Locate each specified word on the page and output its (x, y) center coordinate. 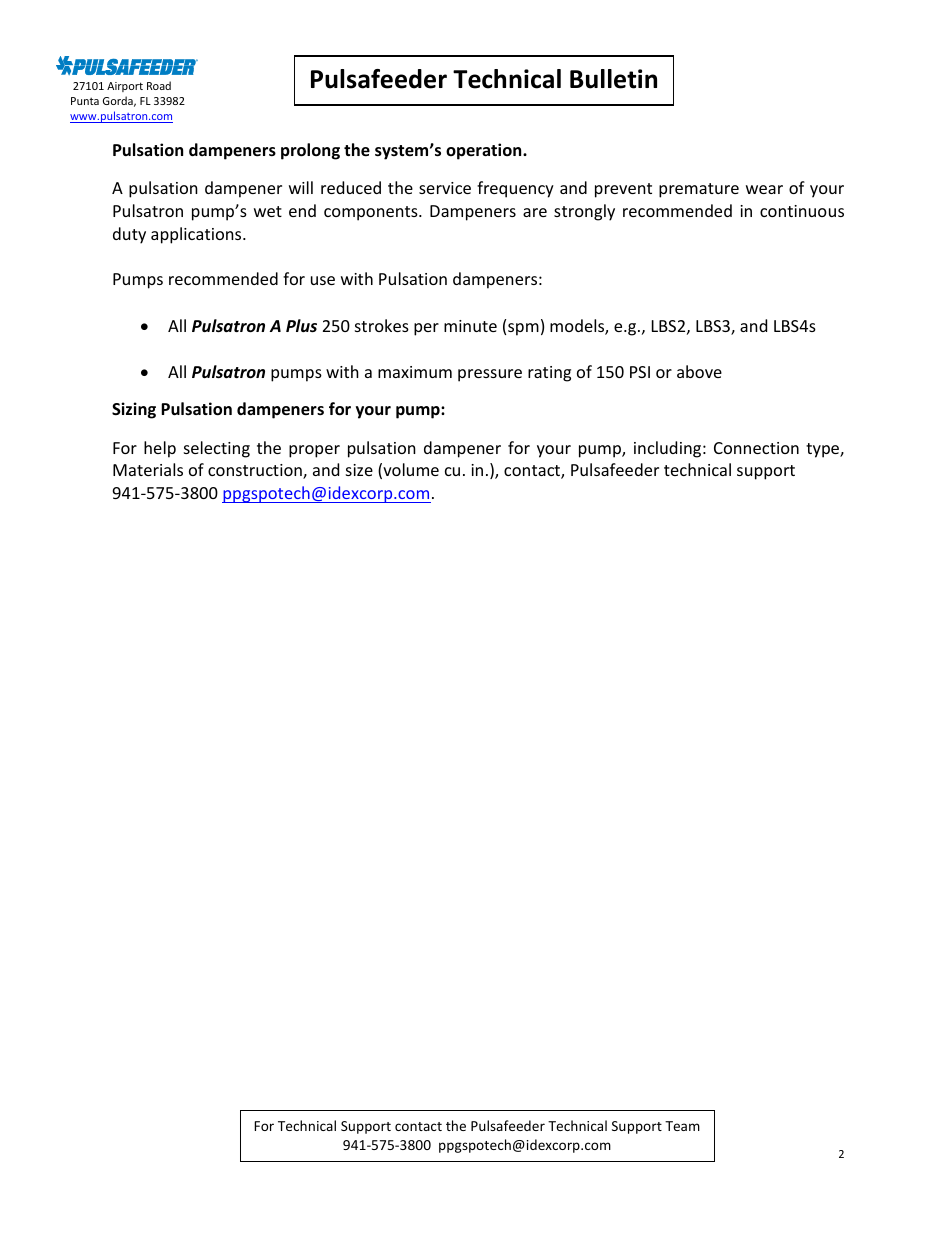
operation (485, 151)
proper (314, 451)
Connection (756, 448)
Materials (148, 469)
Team (682, 1126)
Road (159, 85)
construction (256, 471)
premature (699, 190)
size (359, 470)
